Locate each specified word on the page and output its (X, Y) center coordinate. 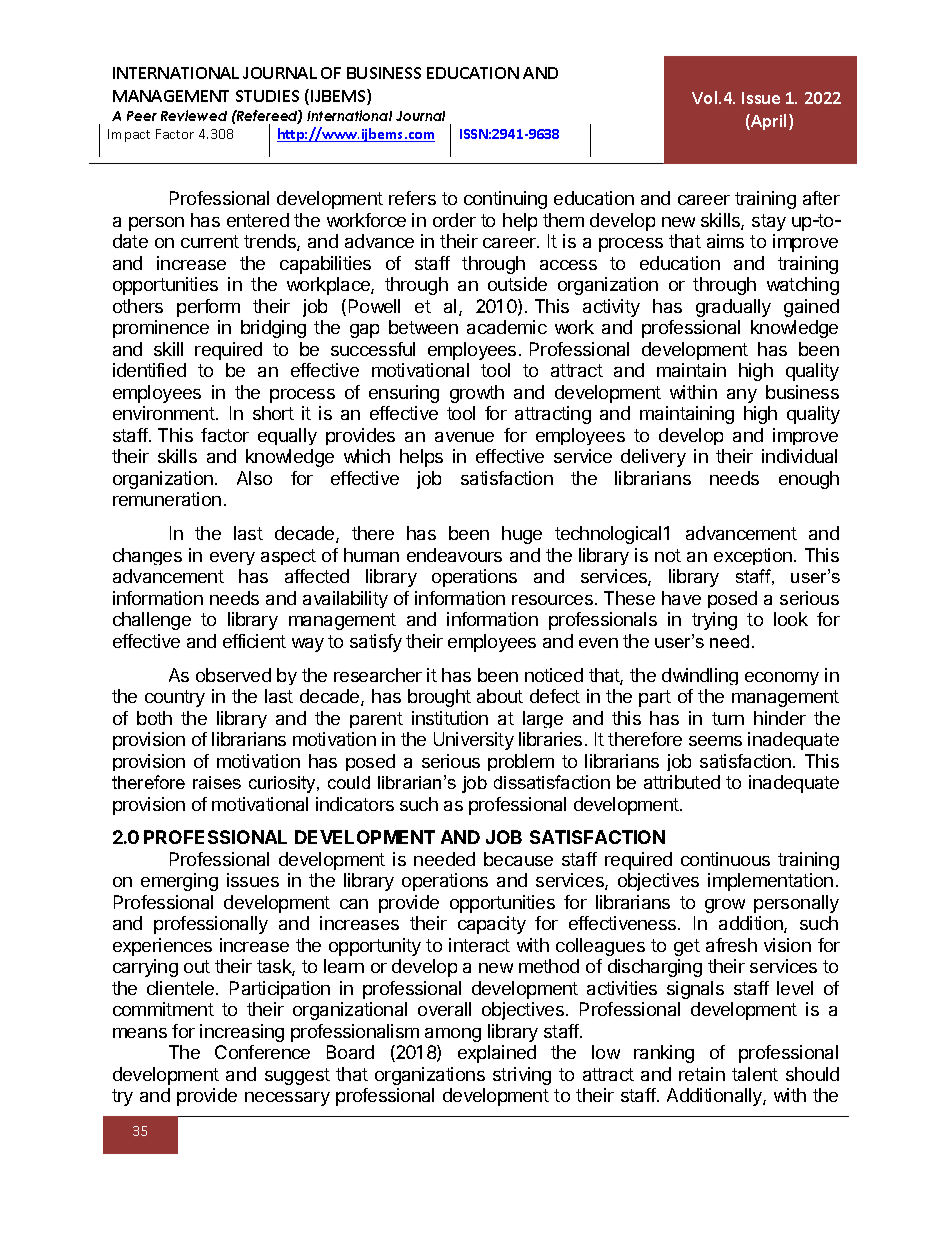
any (742, 396)
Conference (262, 1052)
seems (715, 741)
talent (755, 1074)
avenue (464, 437)
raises (217, 782)
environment (165, 413)
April (767, 122)
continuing (505, 200)
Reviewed (194, 115)
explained (497, 1054)
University (474, 741)
